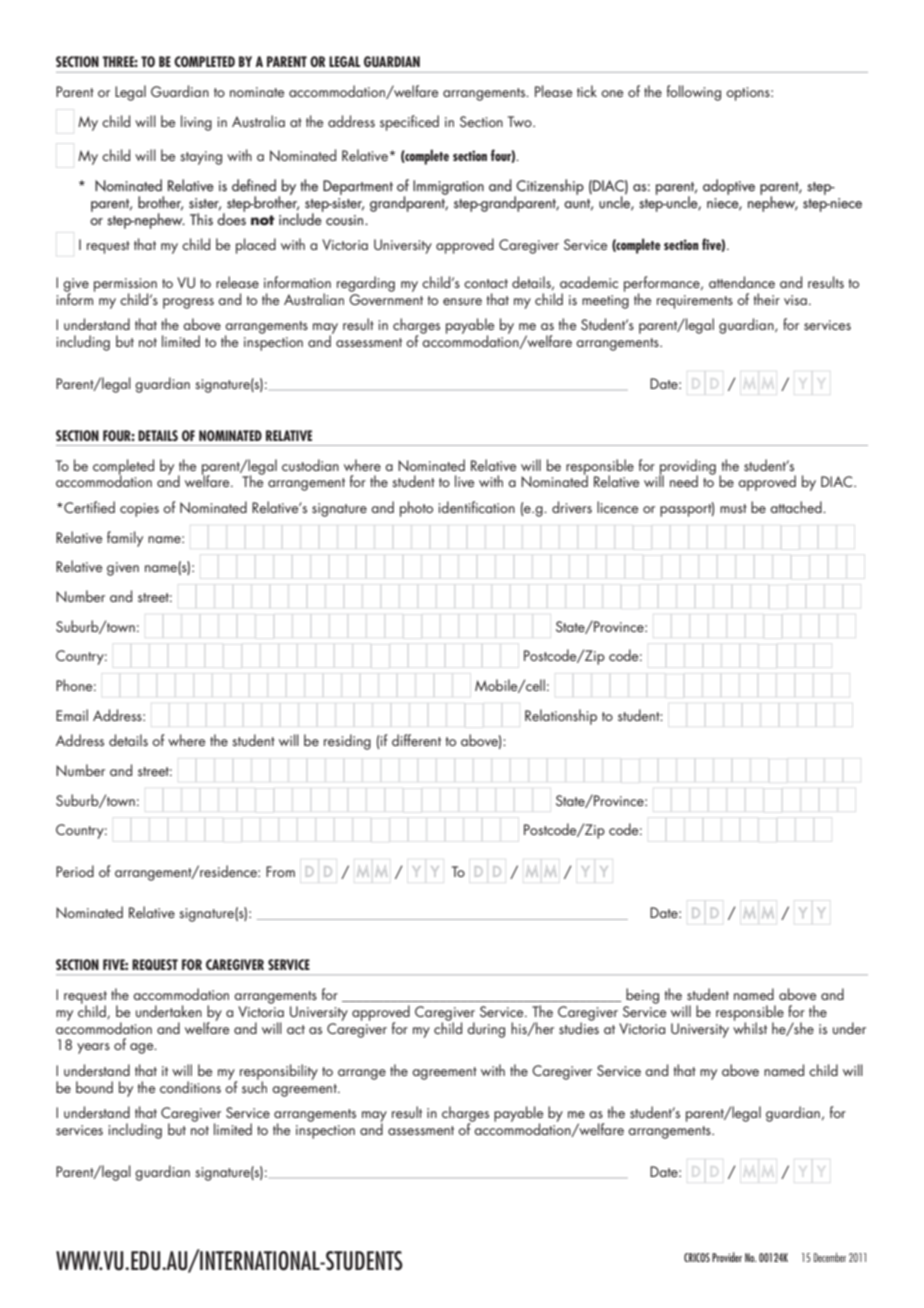 Image resolution: width=924 pixels, height=1308 pixels. I want to click on conditions, so click(190, 1087).
